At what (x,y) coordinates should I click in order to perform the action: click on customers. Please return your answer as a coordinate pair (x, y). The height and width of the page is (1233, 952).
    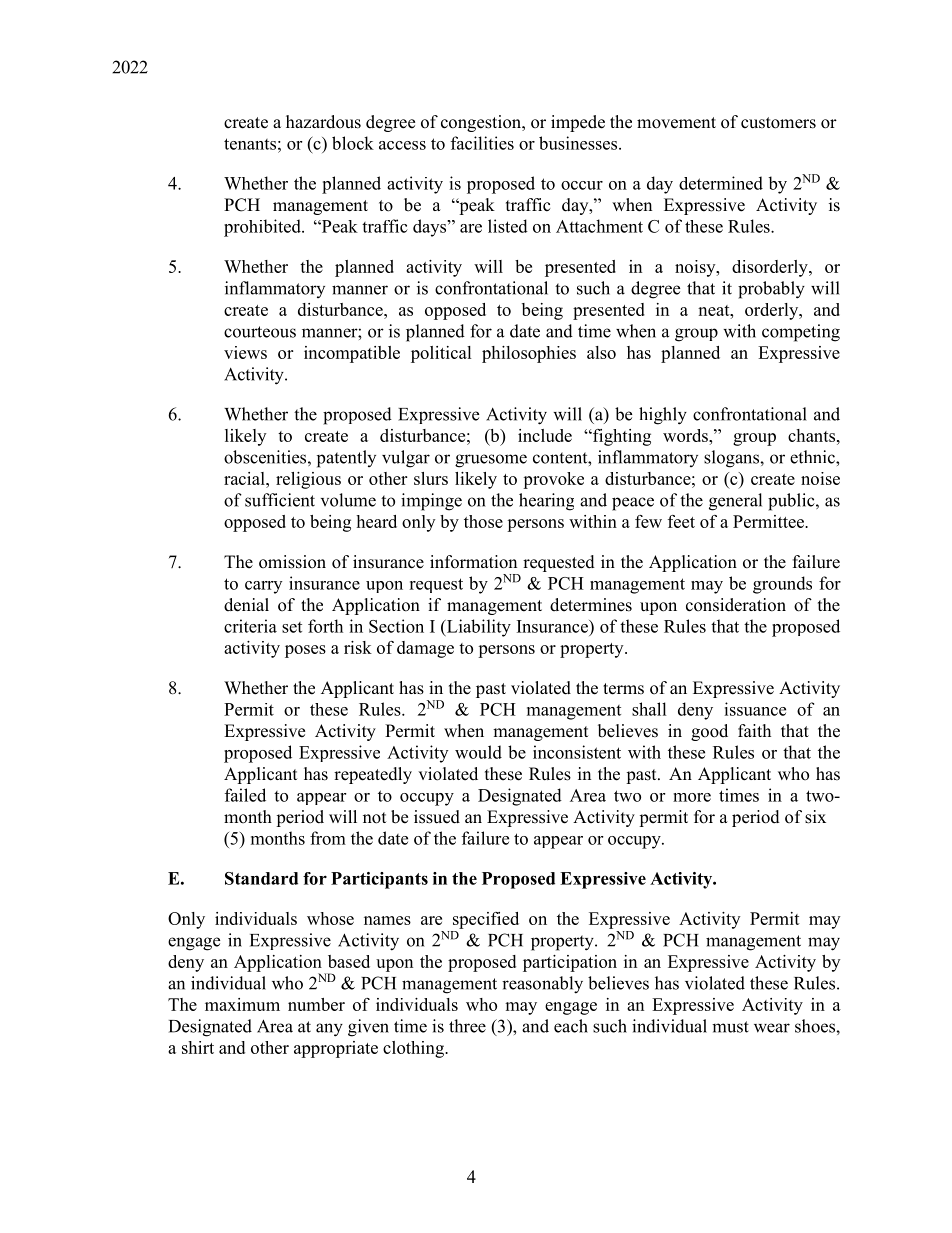
    Looking at the image, I should click on (778, 123).
